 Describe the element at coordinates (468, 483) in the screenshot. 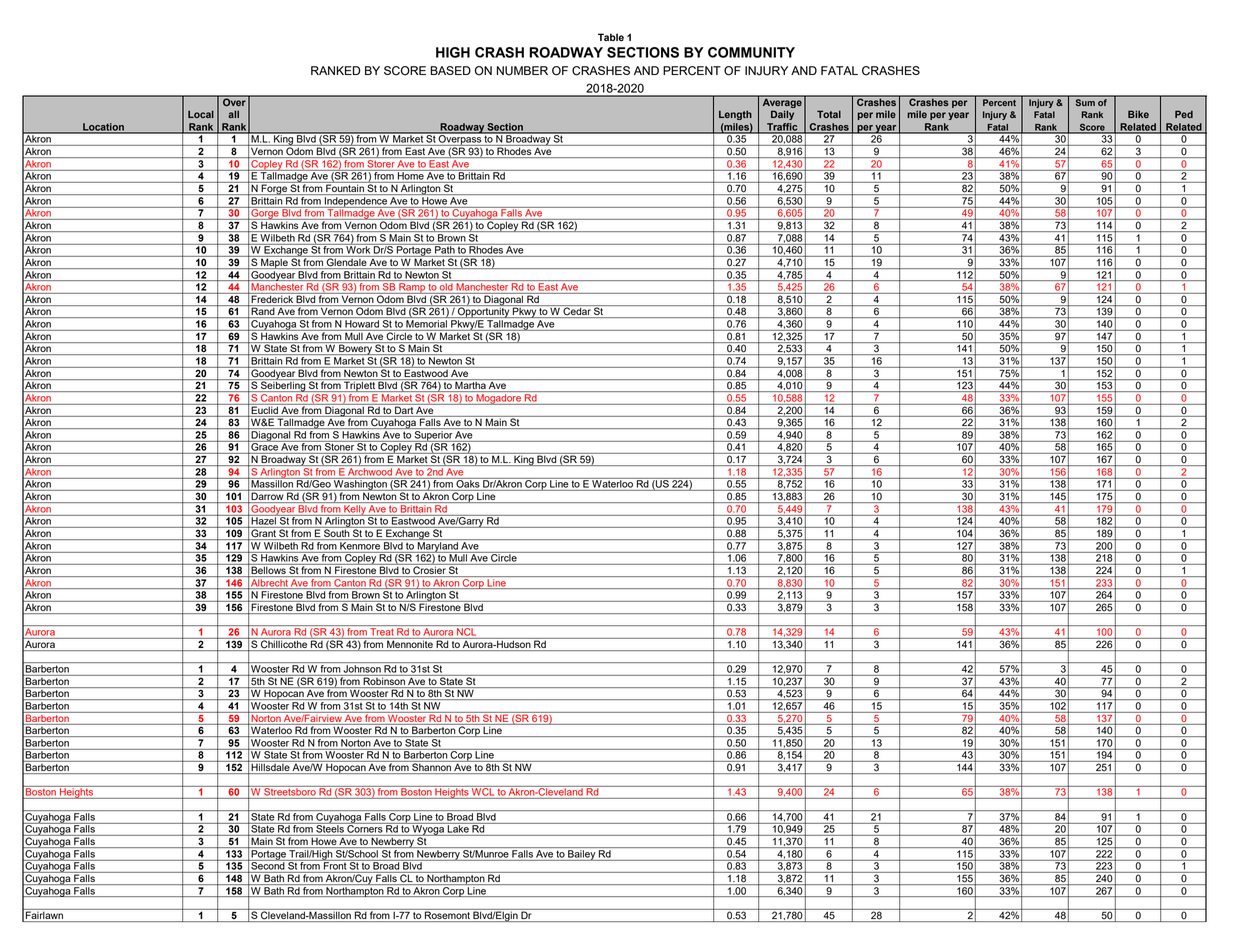

I see `Oaks` at that location.
